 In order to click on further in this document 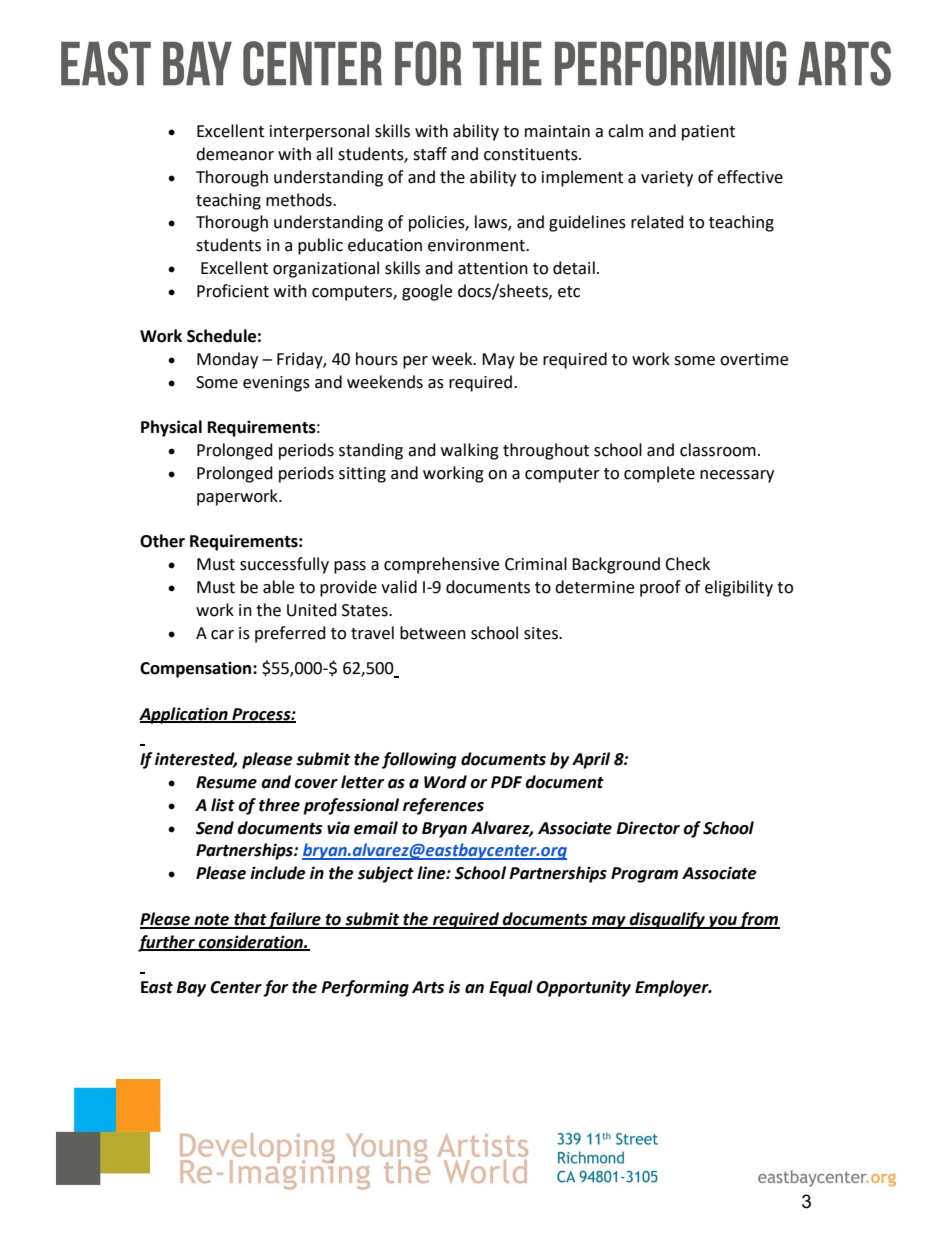, I will do `click(167, 943)`.
